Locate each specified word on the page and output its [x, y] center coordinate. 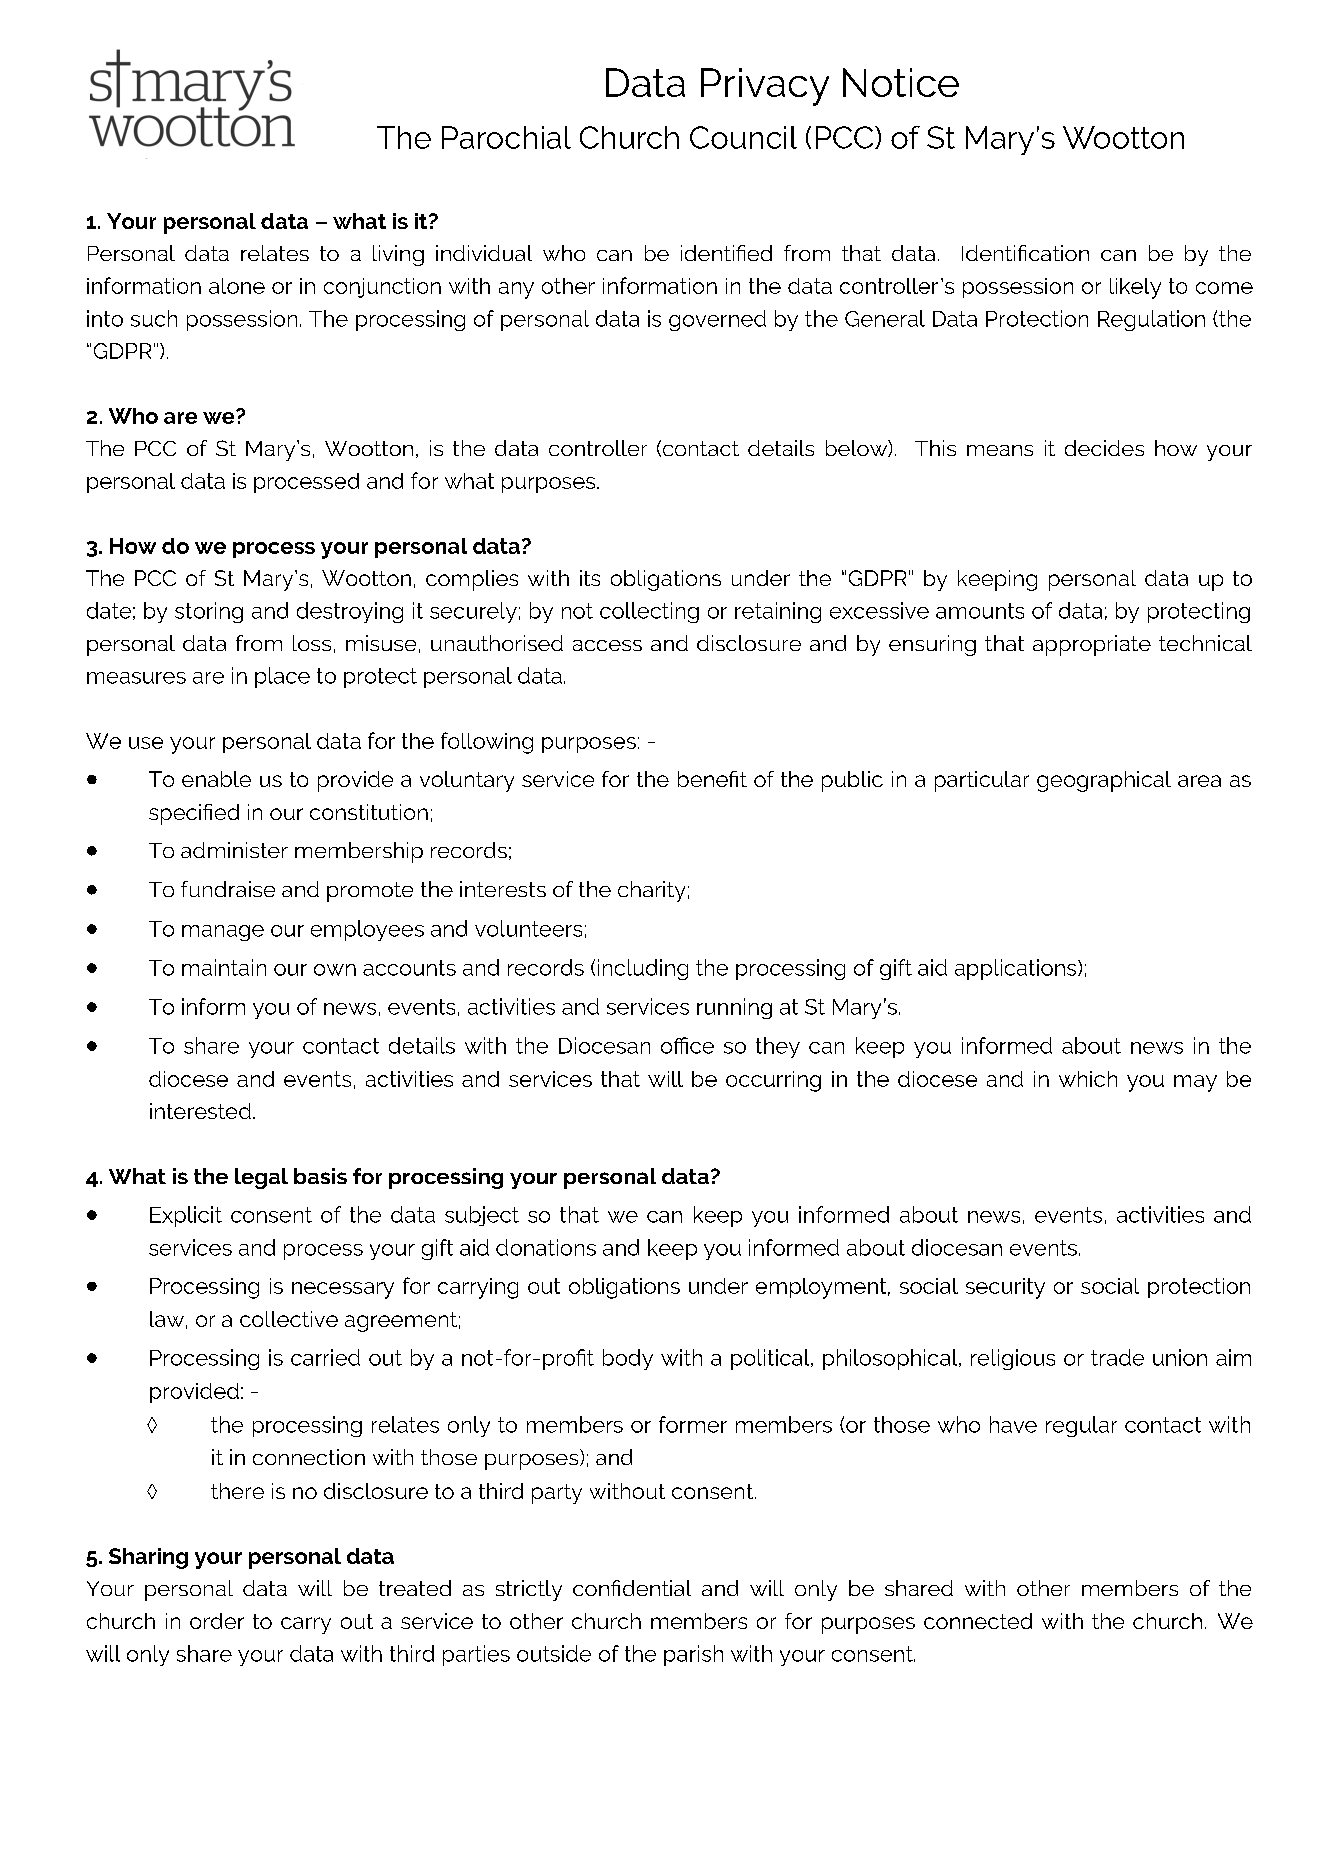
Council [743, 137]
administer [234, 850]
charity [651, 891]
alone [237, 286]
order [217, 1621]
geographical [1104, 781]
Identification [1025, 253]
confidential [632, 1588]
